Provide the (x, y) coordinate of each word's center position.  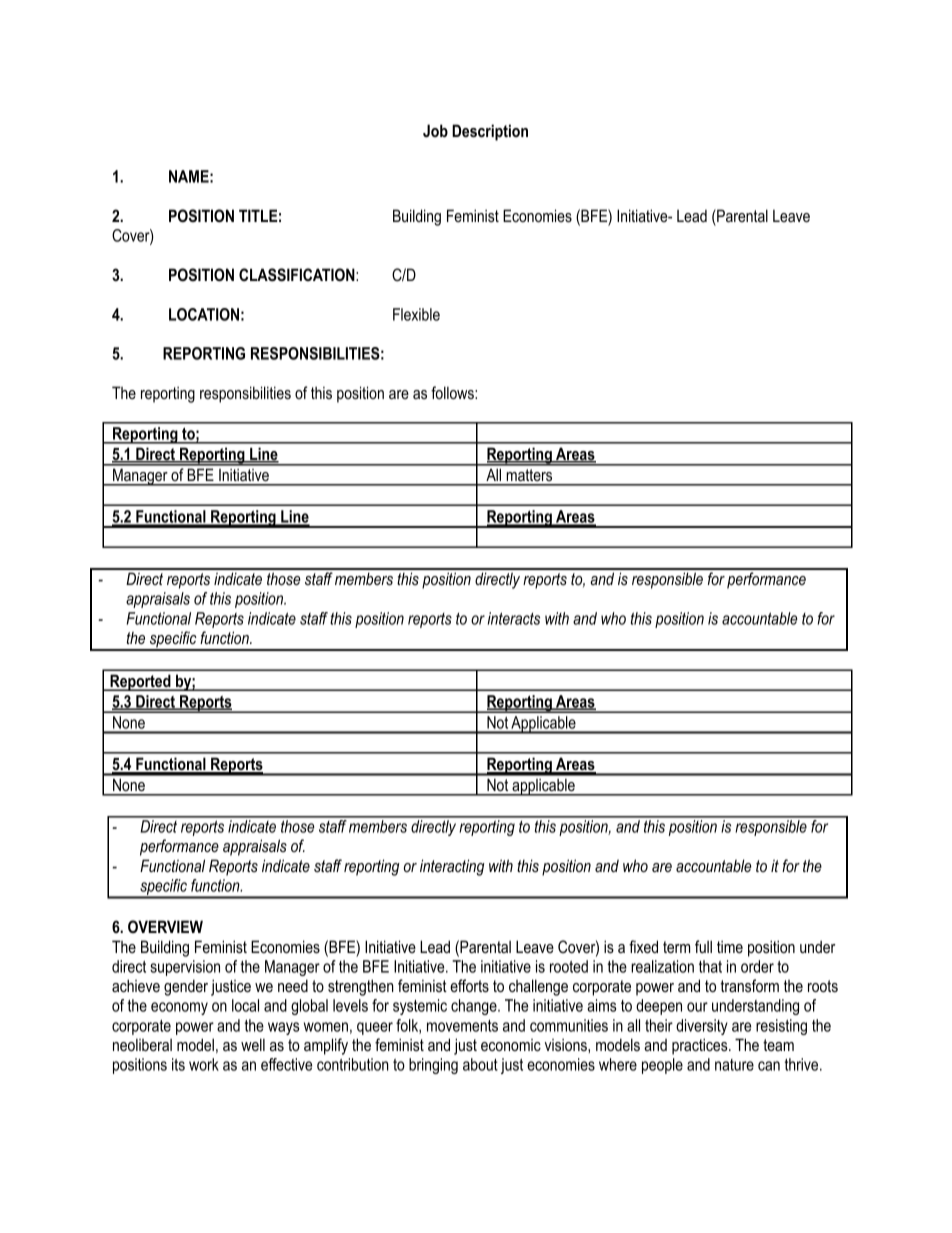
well (253, 1044)
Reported (140, 682)
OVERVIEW (165, 926)
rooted (569, 966)
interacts (514, 618)
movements (462, 1026)
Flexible (416, 314)
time (730, 946)
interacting (452, 867)
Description (490, 132)
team (778, 1045)
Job (435, 130)
